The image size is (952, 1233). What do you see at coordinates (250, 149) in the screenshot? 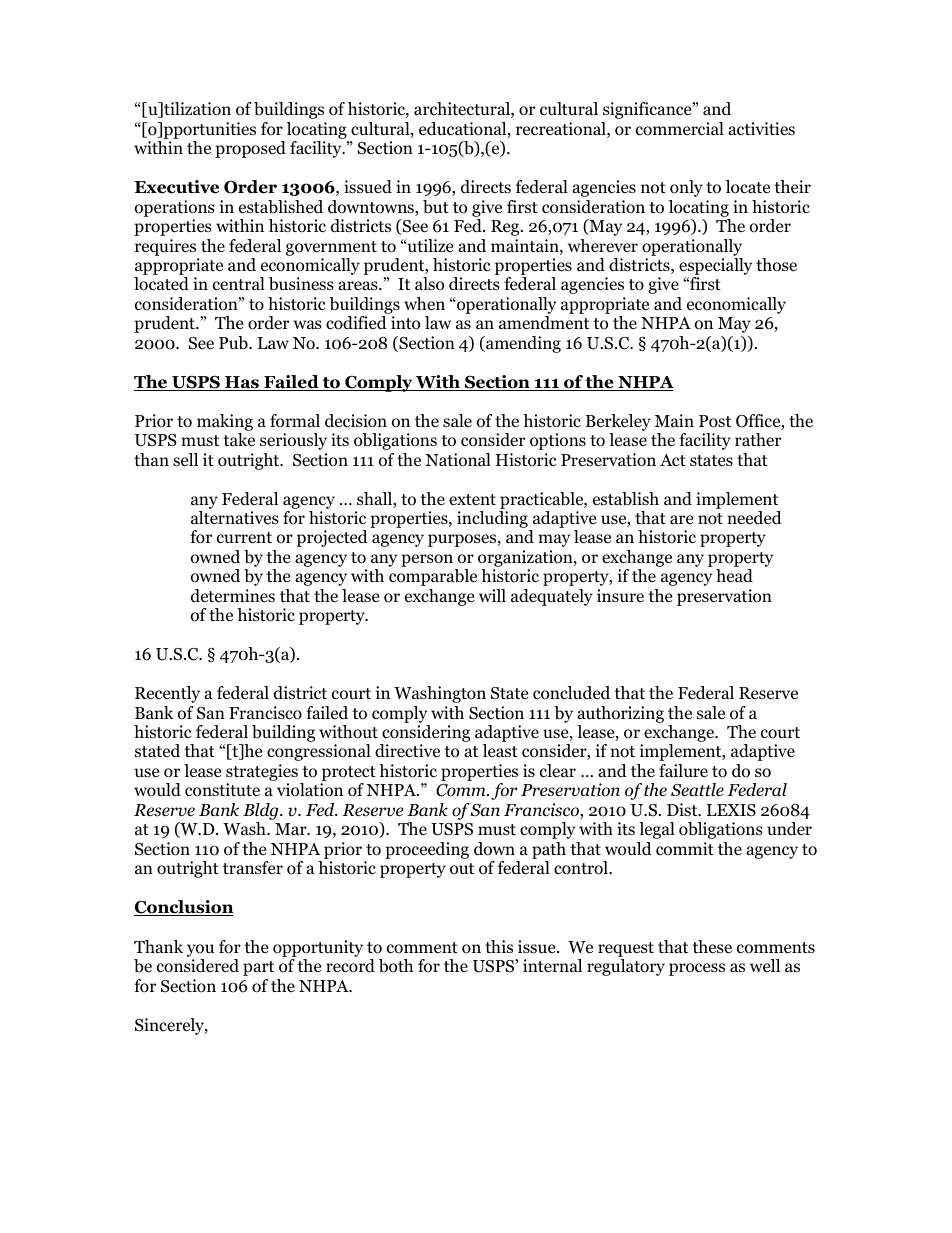
I see `proposed` at bounding box center [250, 149].
